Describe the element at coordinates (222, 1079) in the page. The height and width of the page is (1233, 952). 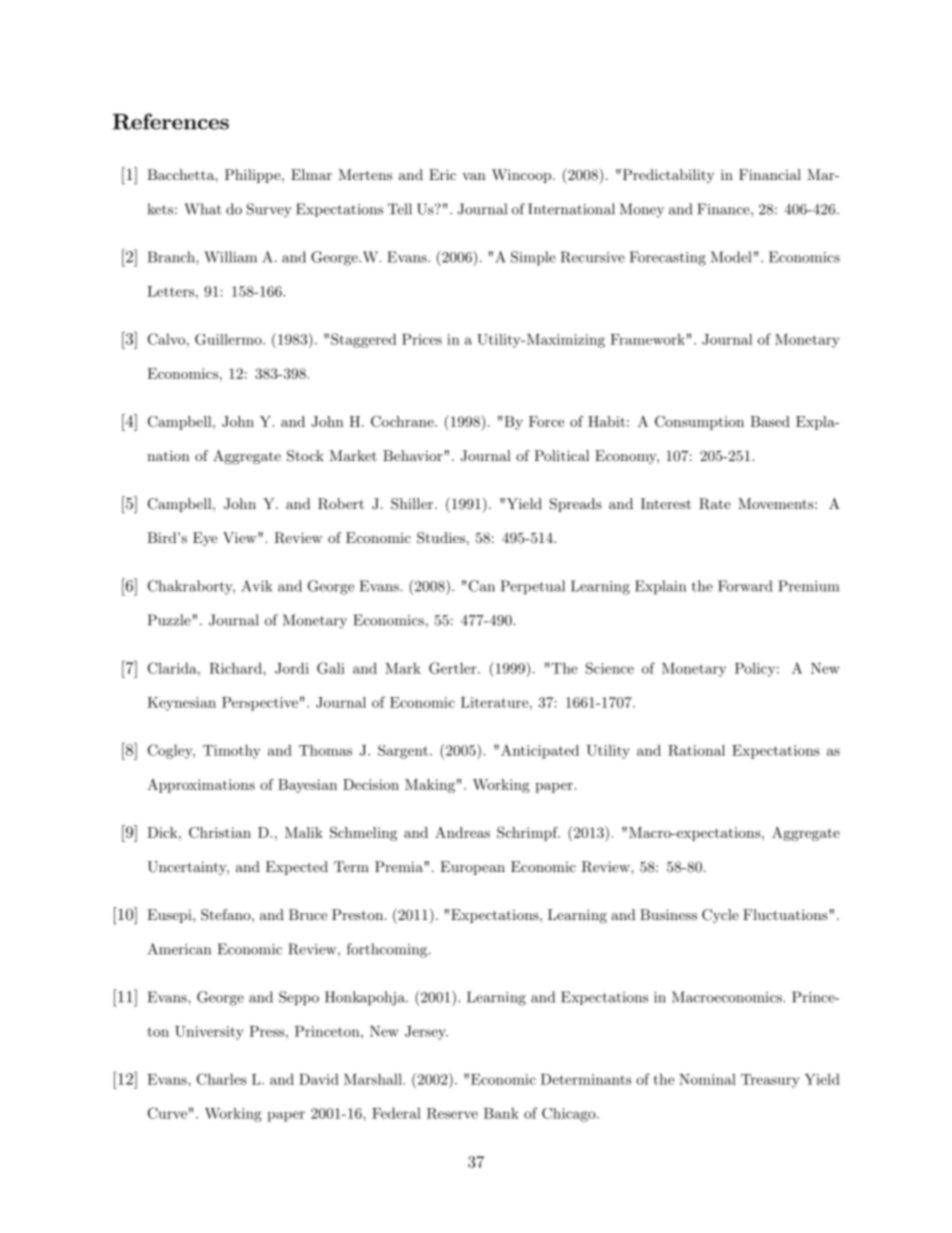
I see `Charles` at that location.
